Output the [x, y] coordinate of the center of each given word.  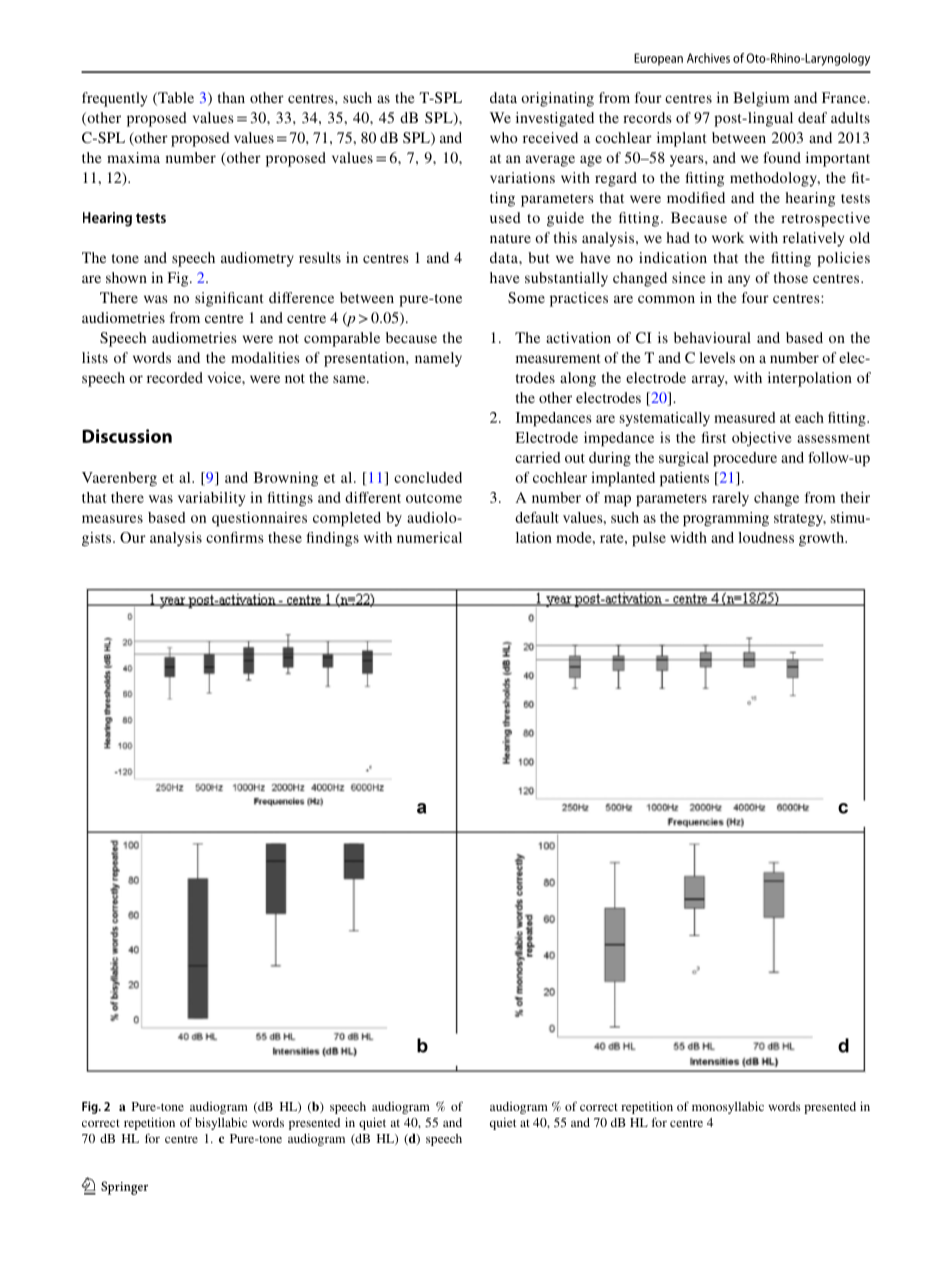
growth [822, 539]
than [231, 97]
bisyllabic [221, 1124]
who [504, 137]
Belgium [761, 99]
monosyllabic [728, 1108]
